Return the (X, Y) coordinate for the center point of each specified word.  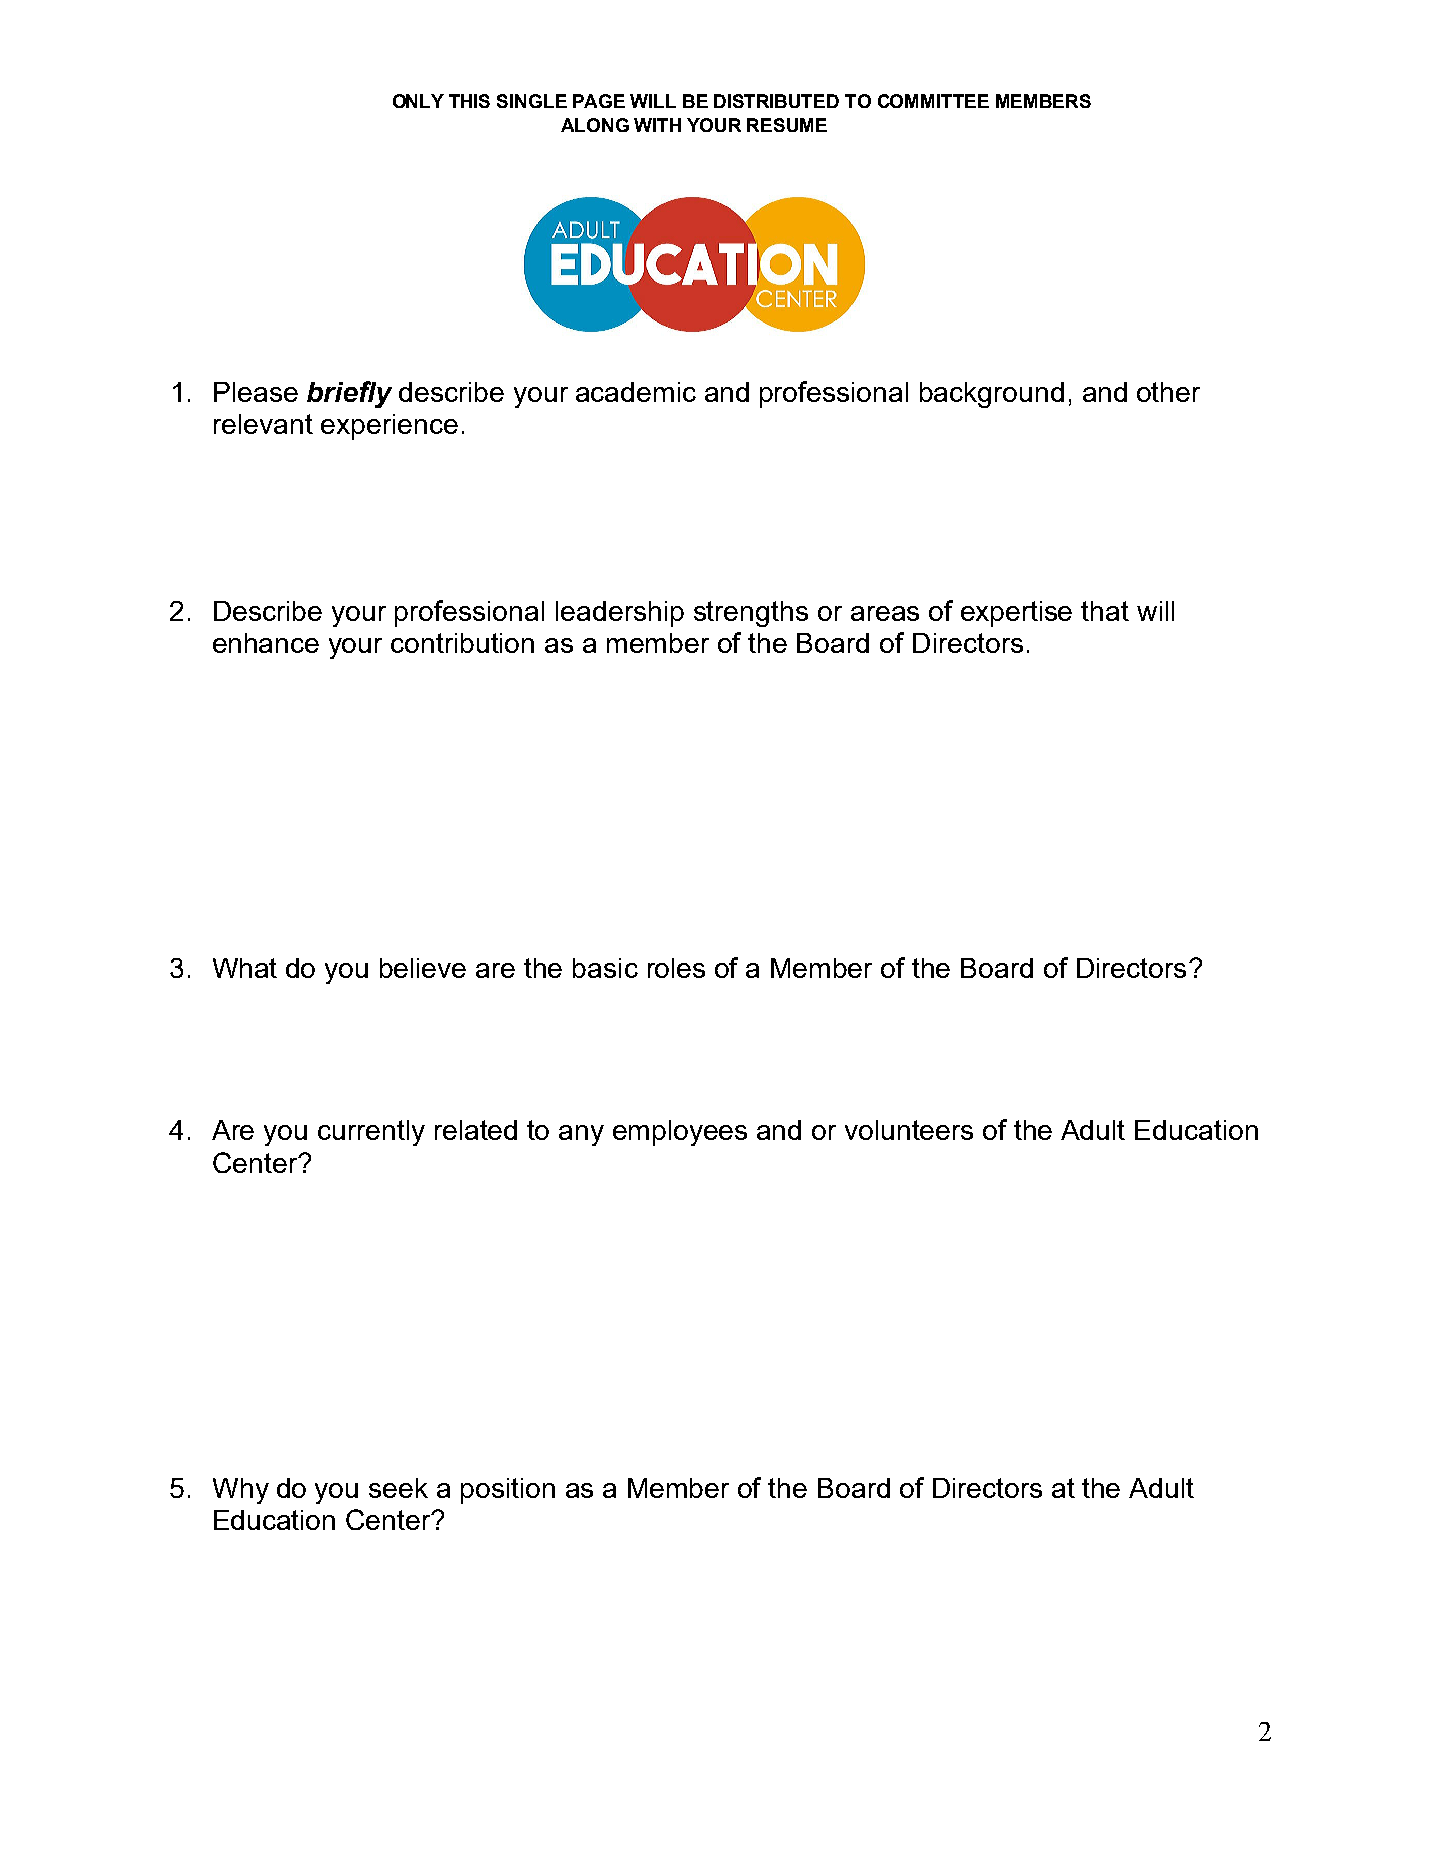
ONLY (418, 101)
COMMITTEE (933, 101)
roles (676, 968)
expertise (1016, 614)
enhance (266, 643)
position (508, 1491)
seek (398, 1488)
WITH (657, 125)
